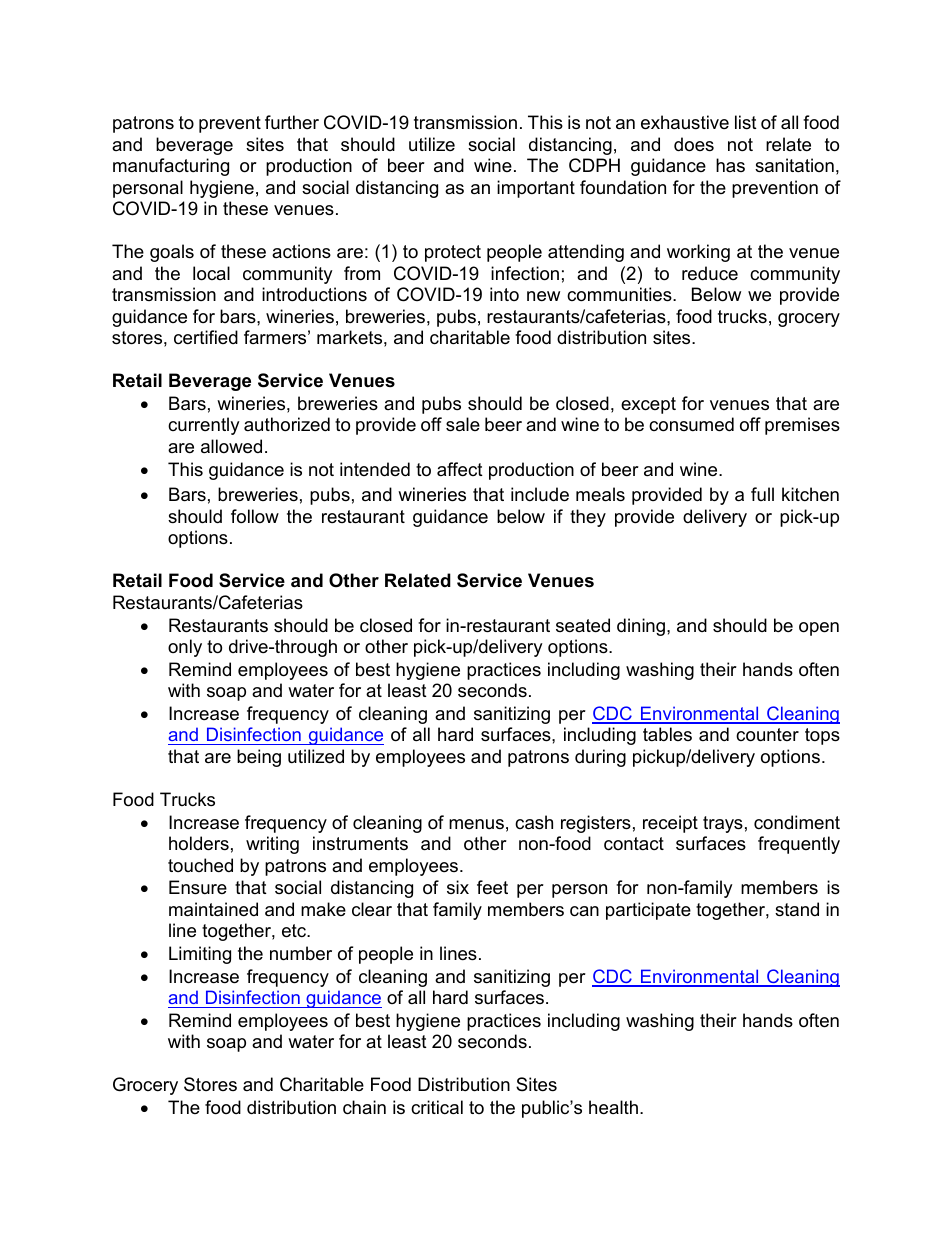 This screenshot has height=1233, width=952. What do you see at coordinates (762, 494) in the screenshot?
I see `full` at bounding box center [762, 494].
